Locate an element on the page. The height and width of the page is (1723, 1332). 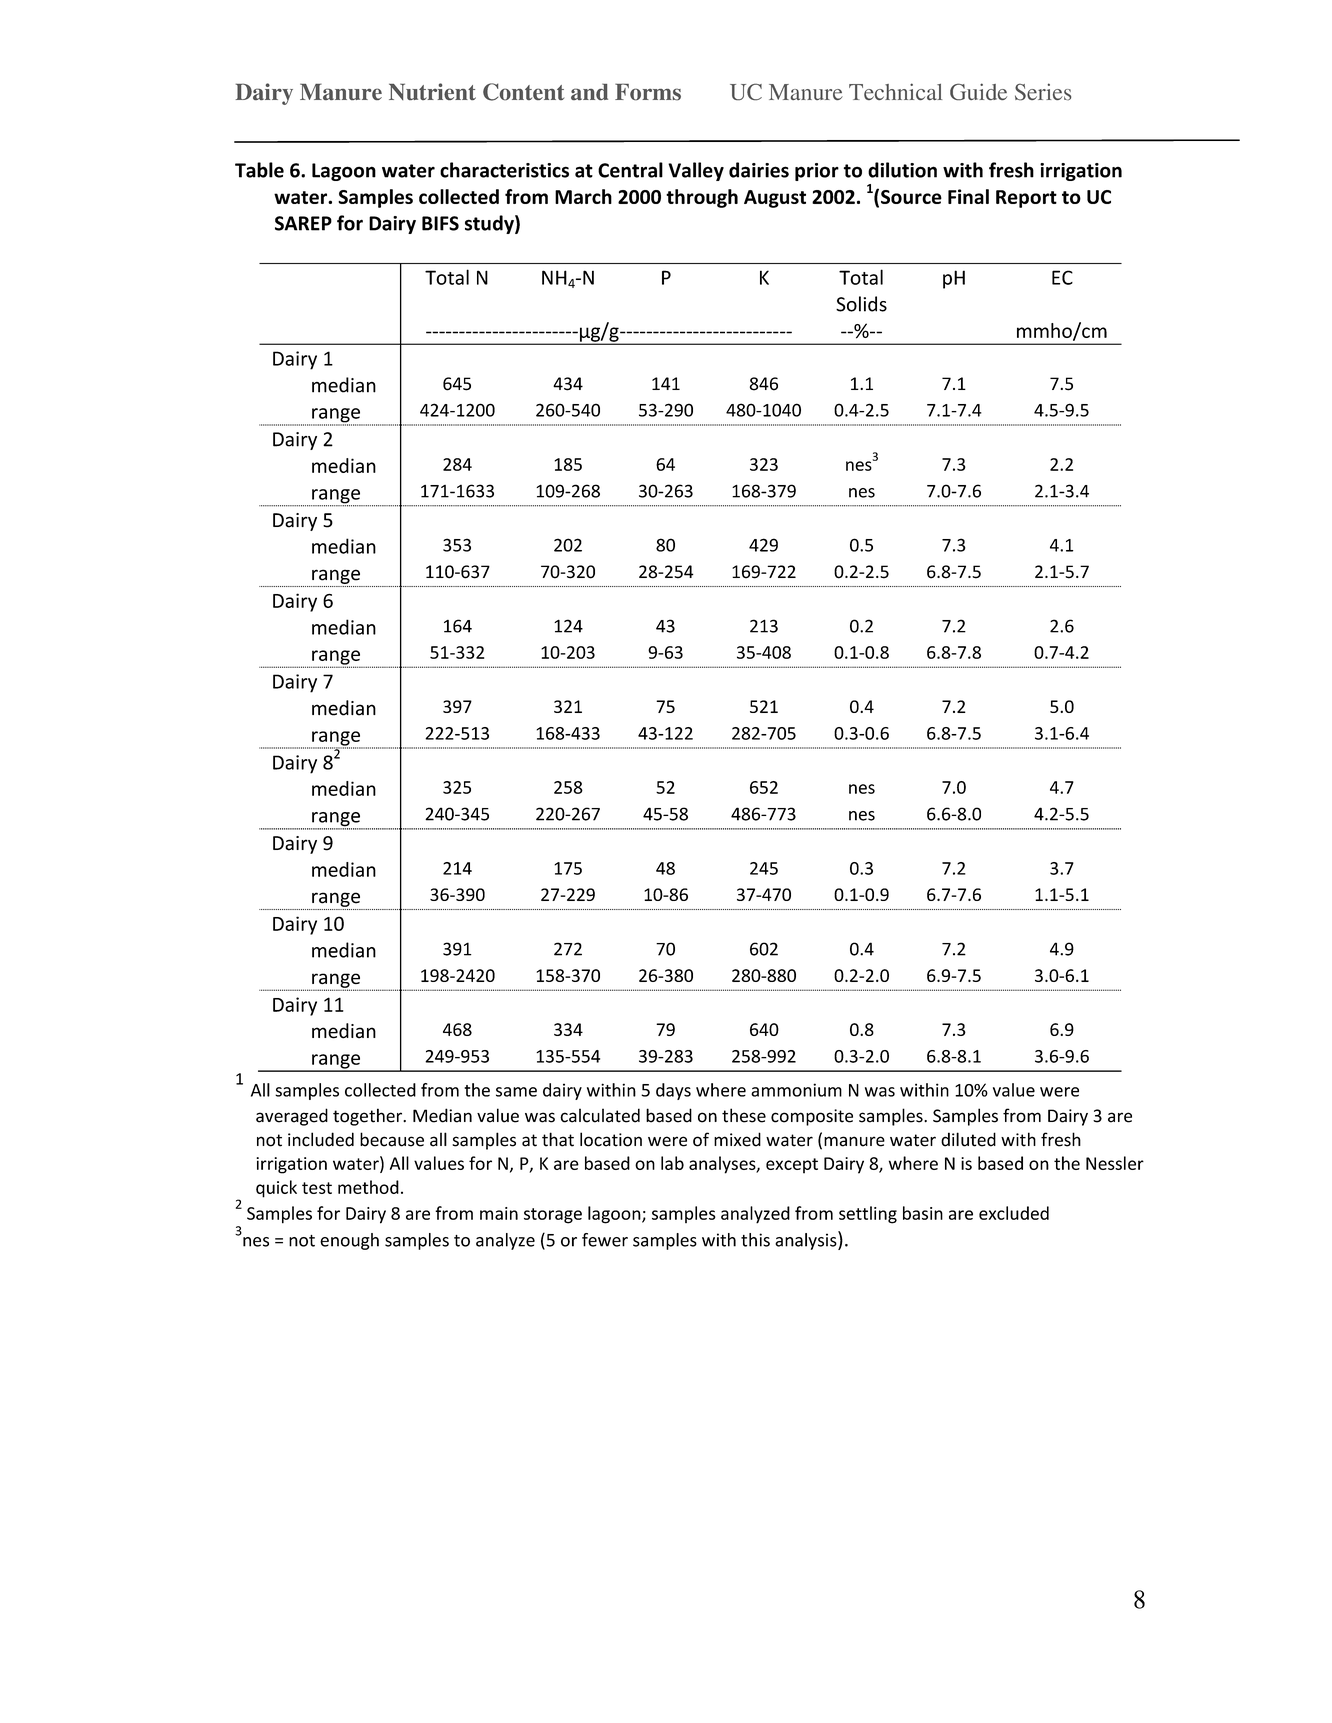
Forms is located at coordinates (648, 92).
